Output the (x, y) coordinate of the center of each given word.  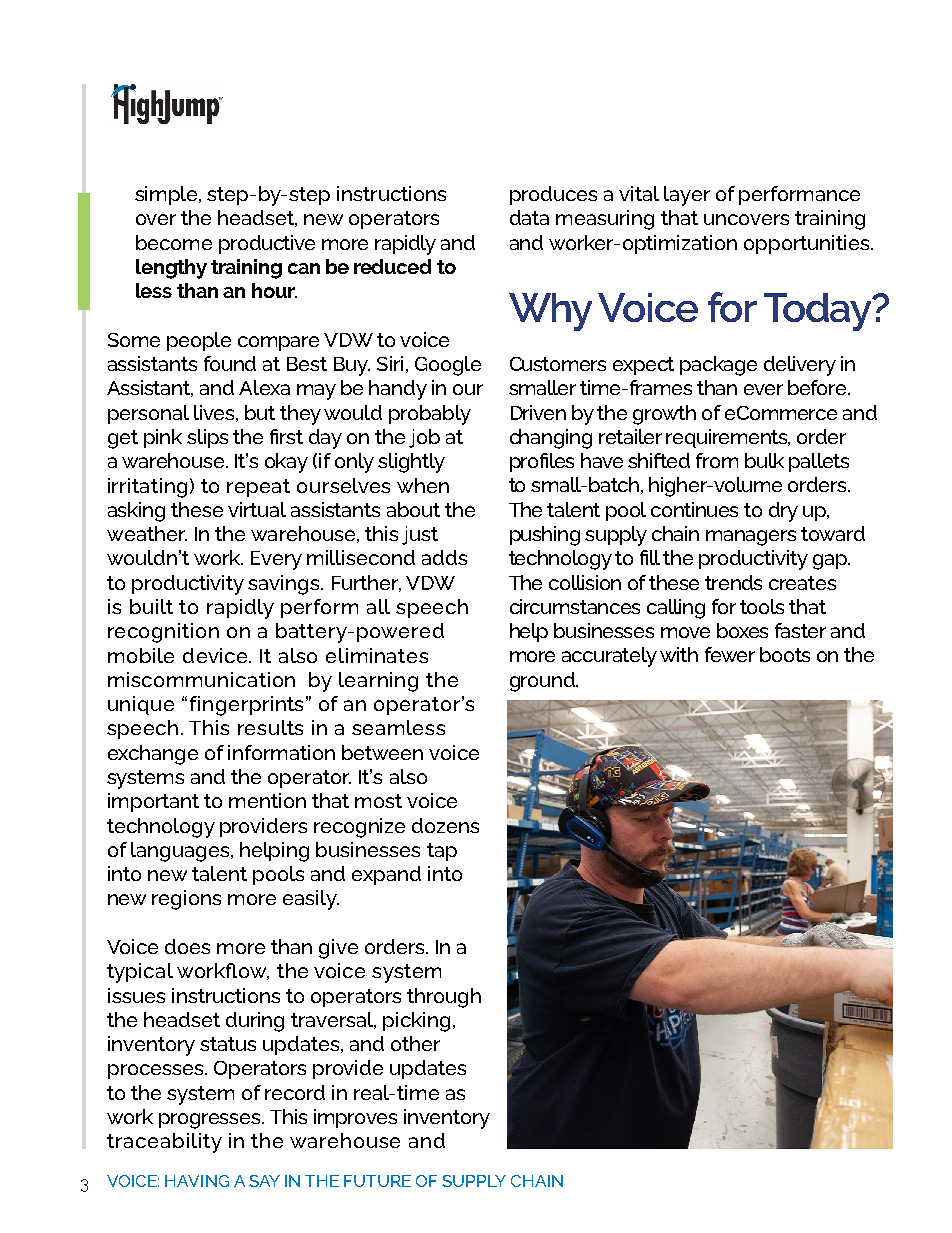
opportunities (808, 244)
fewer (730, 654)
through (444, 998)
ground (543, 682)
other (415, 1043)
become (174, 242)
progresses (211, 1121)
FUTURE (377, 1181)
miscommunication (201, 679)
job (424, 438)
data (529, 217)
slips (207, 438)
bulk (764, 460)
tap (442, 852)
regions (186, 900)
